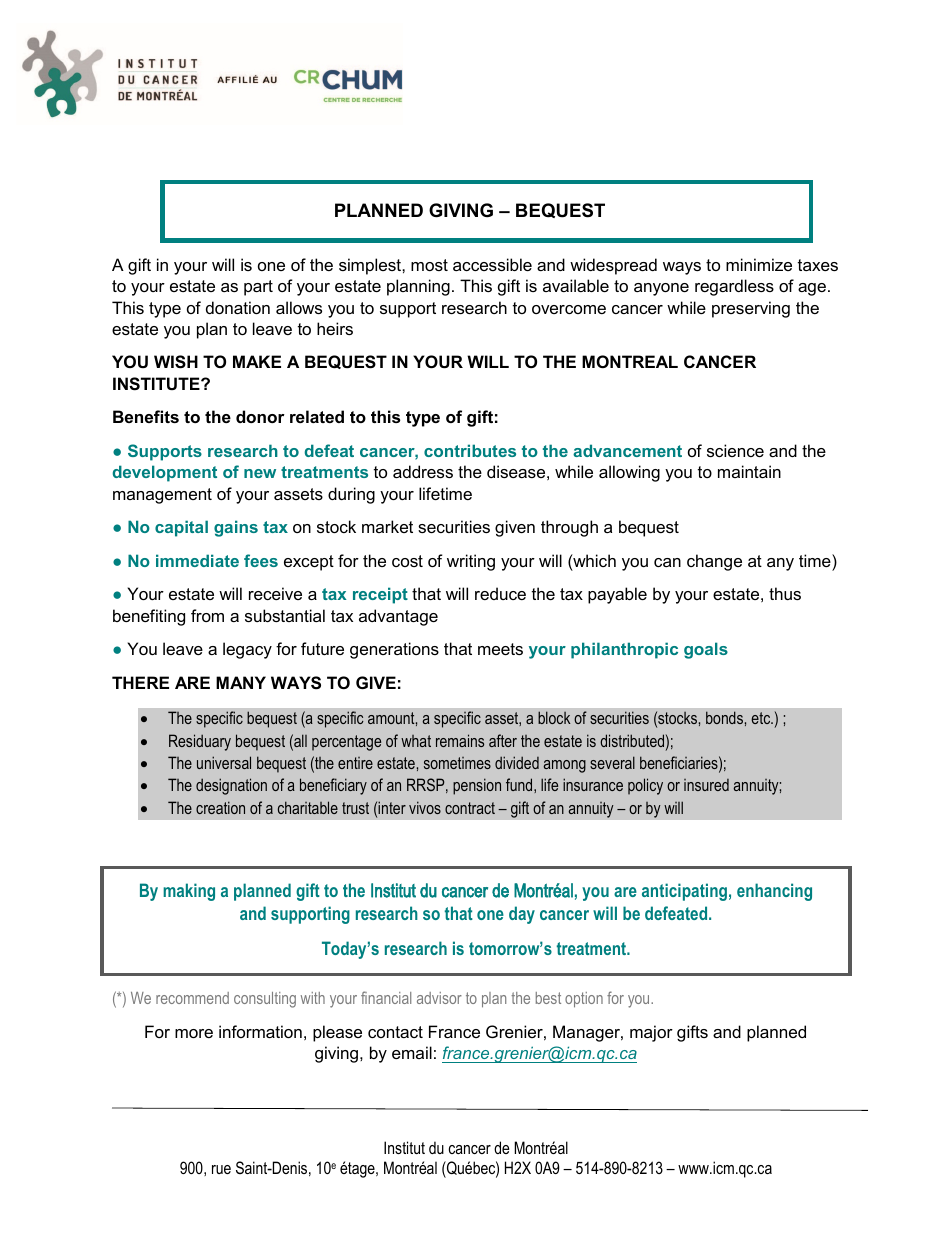 The width and height of the screenshot is (952, 1233). What do you see at coordinates (189, 892) in the screenshot?
I see `making` at bounding box center [189, 892].
